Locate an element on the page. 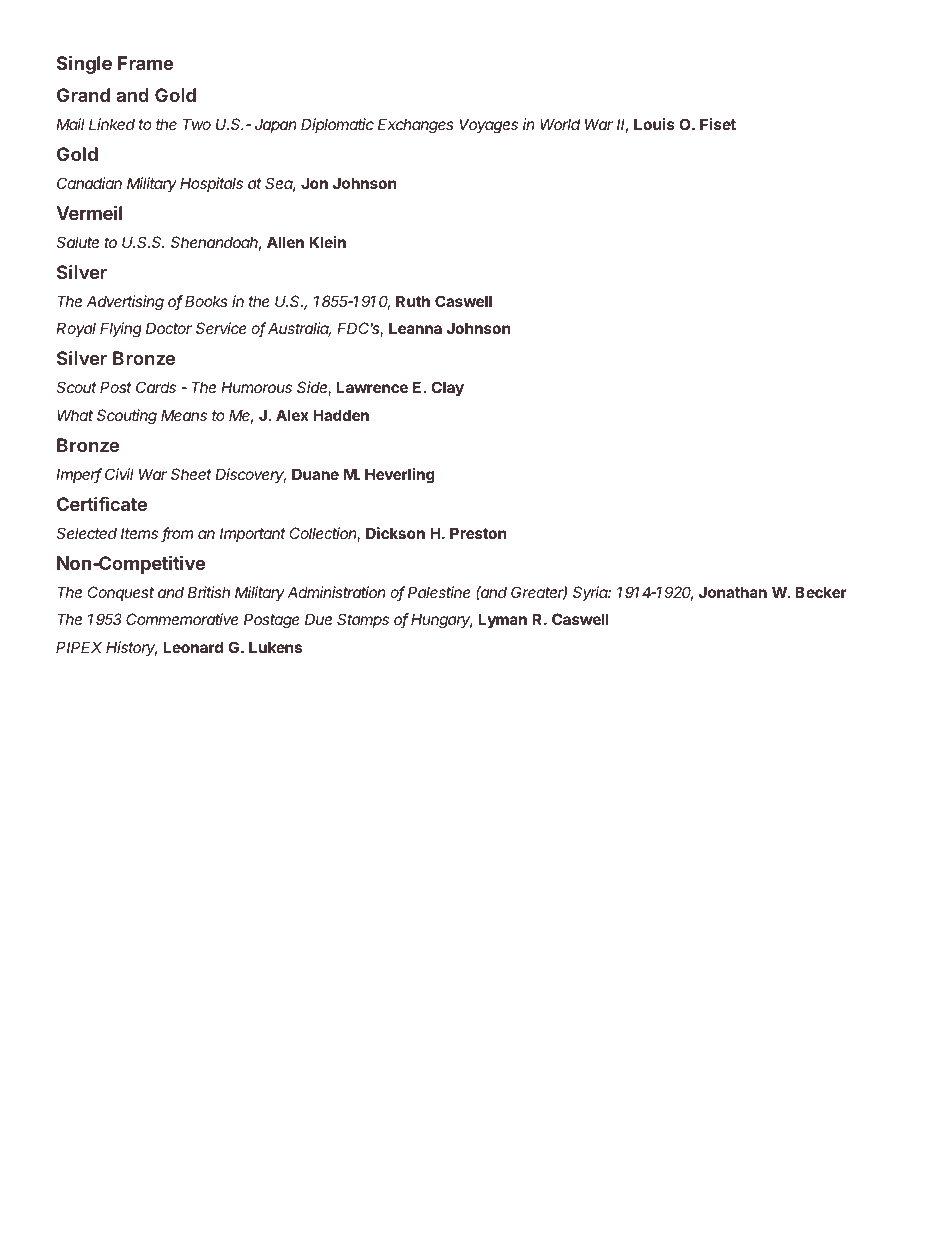  Exchanges is located at coordinates (416, 126).
